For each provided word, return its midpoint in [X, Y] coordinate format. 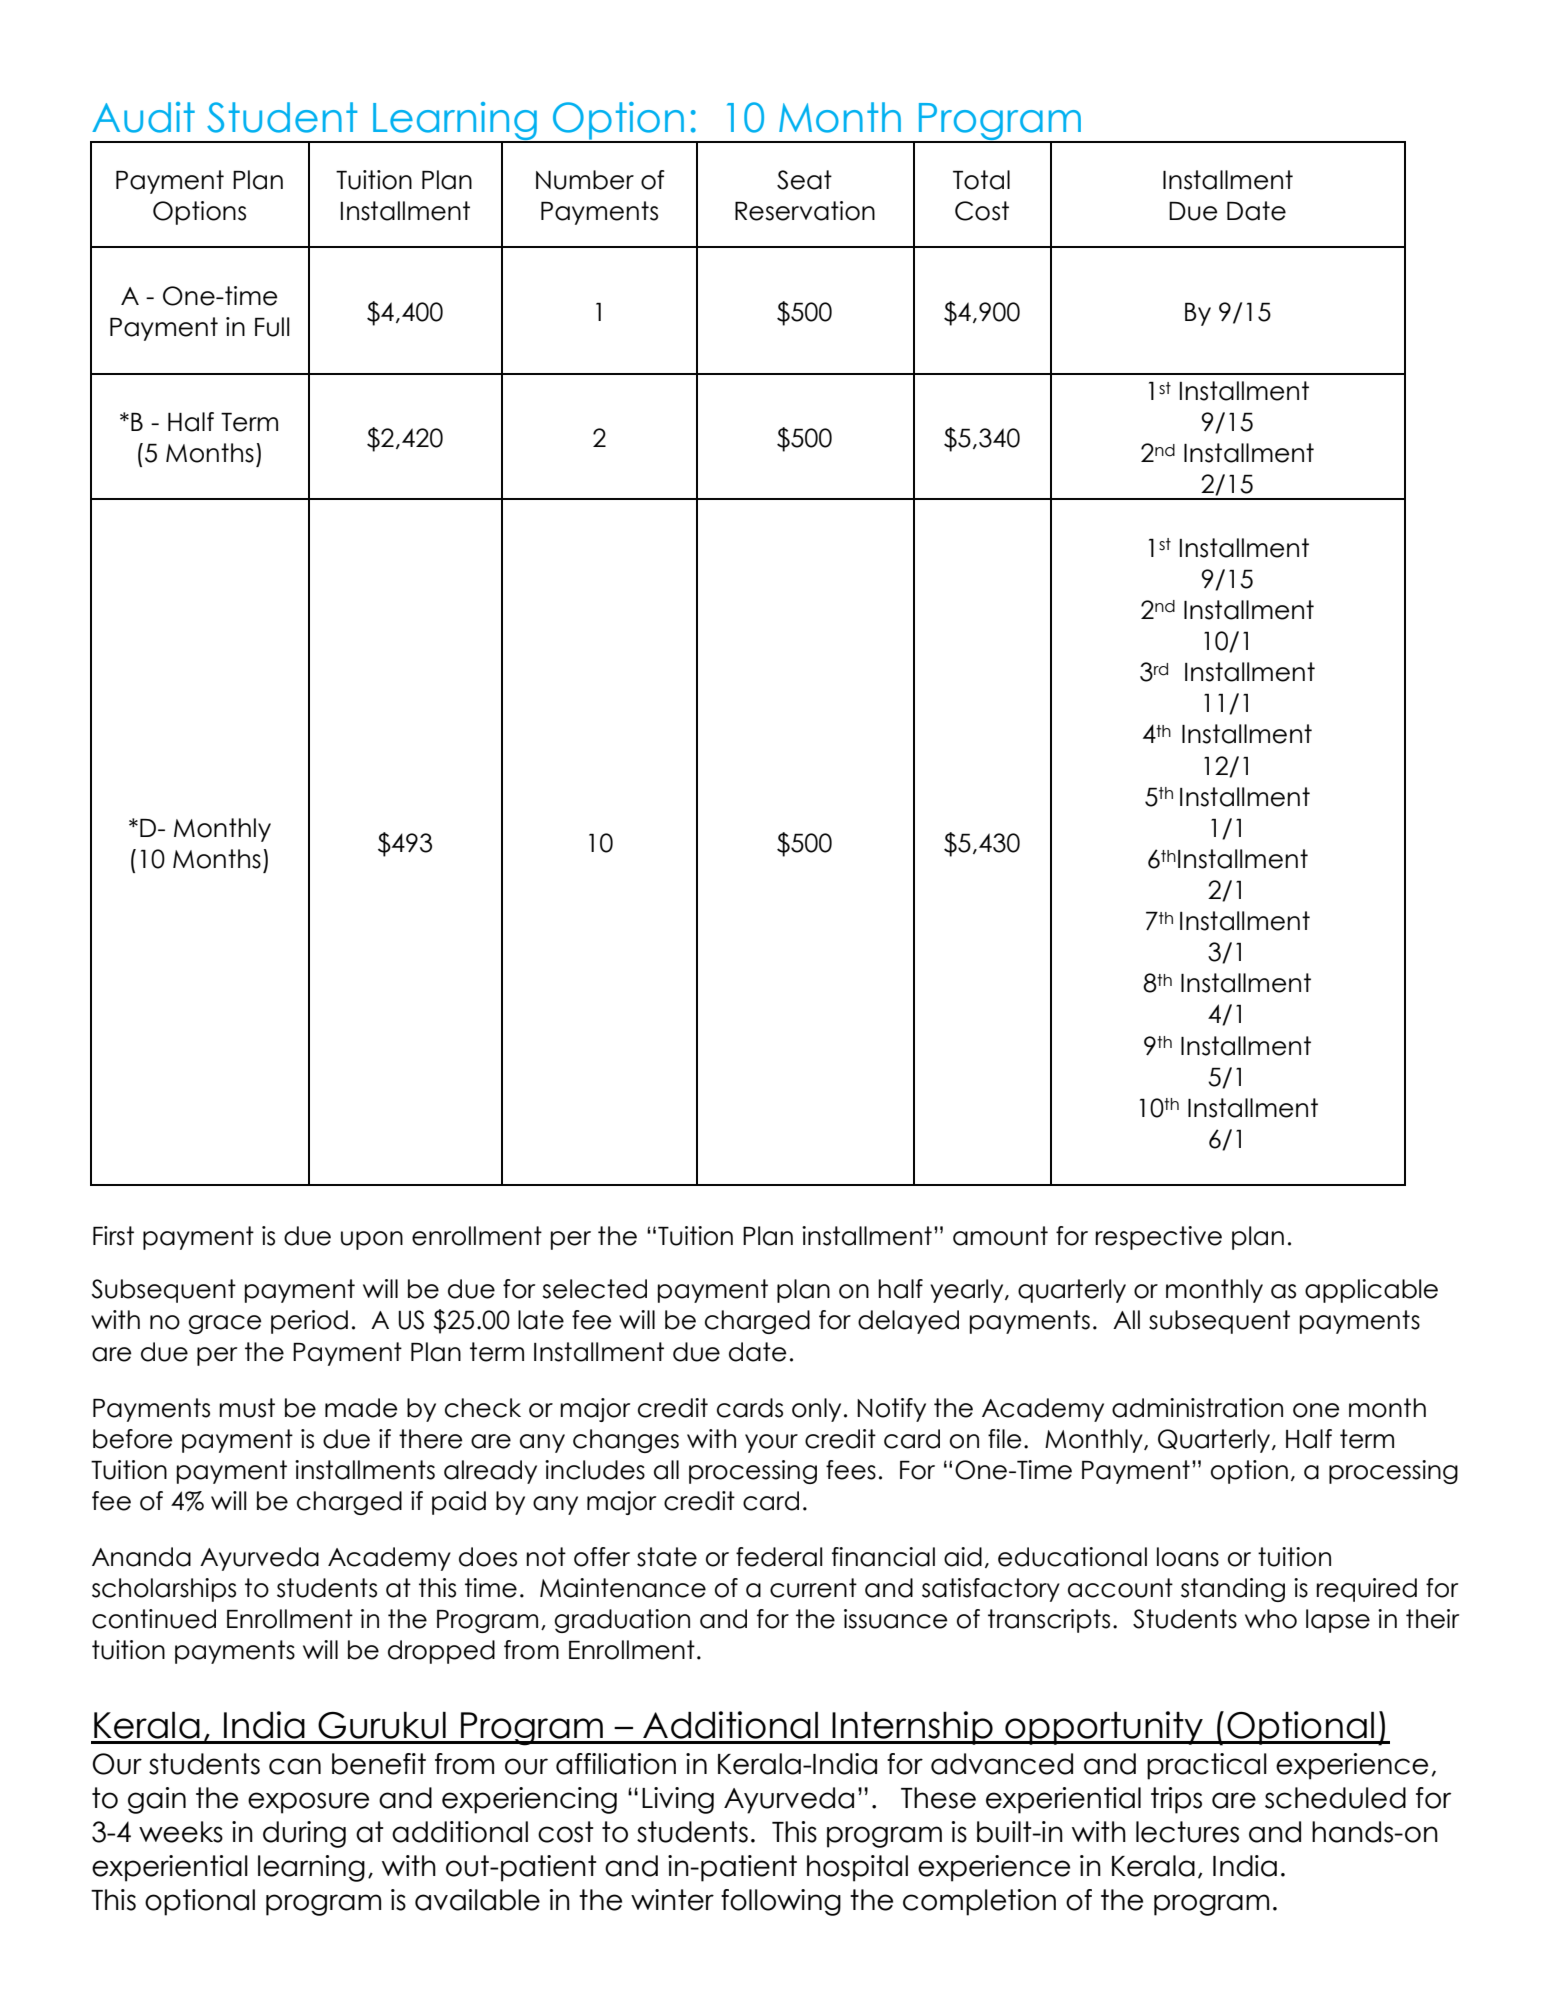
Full [272, 327]
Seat [804, 180]
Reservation [805, 211]
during [304, 1834]
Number [585, 180]
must [247, 1408]
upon [372, 1240]
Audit [143, 117]
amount [1000, 1236]
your [771, 1443]
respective [1158, 1238]
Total [981, 180]
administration [1197, 1408]
